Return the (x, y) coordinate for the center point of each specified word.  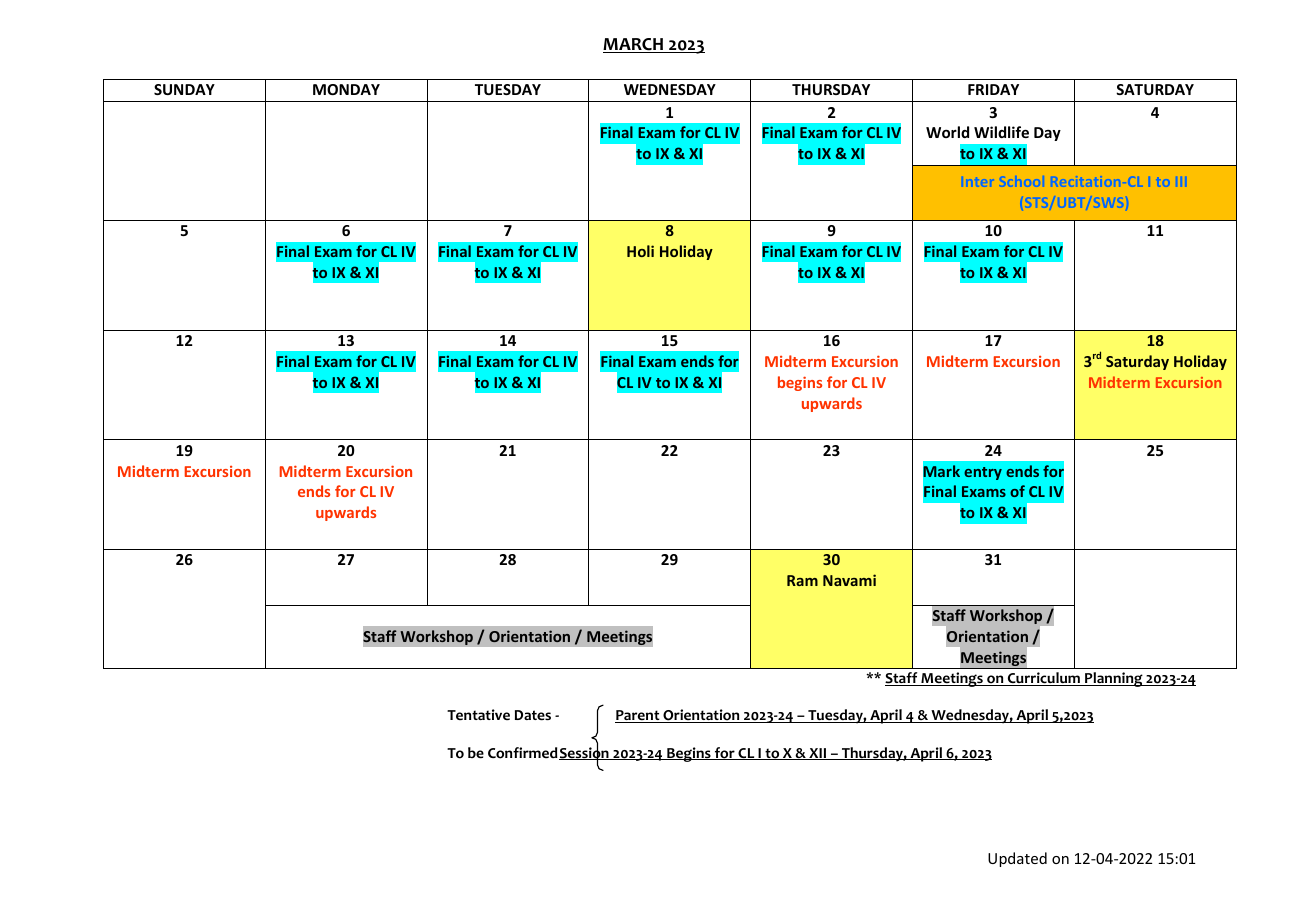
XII (818, 754)
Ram (802, 580)
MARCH (634, 45)
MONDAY (346, 89)
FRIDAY (993, 89)
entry (983, 473)
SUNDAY (184, 89)
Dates (533, 715)
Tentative (478, 714)
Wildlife (1001, 132)
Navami (849, 580)
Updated (1017, 859)
